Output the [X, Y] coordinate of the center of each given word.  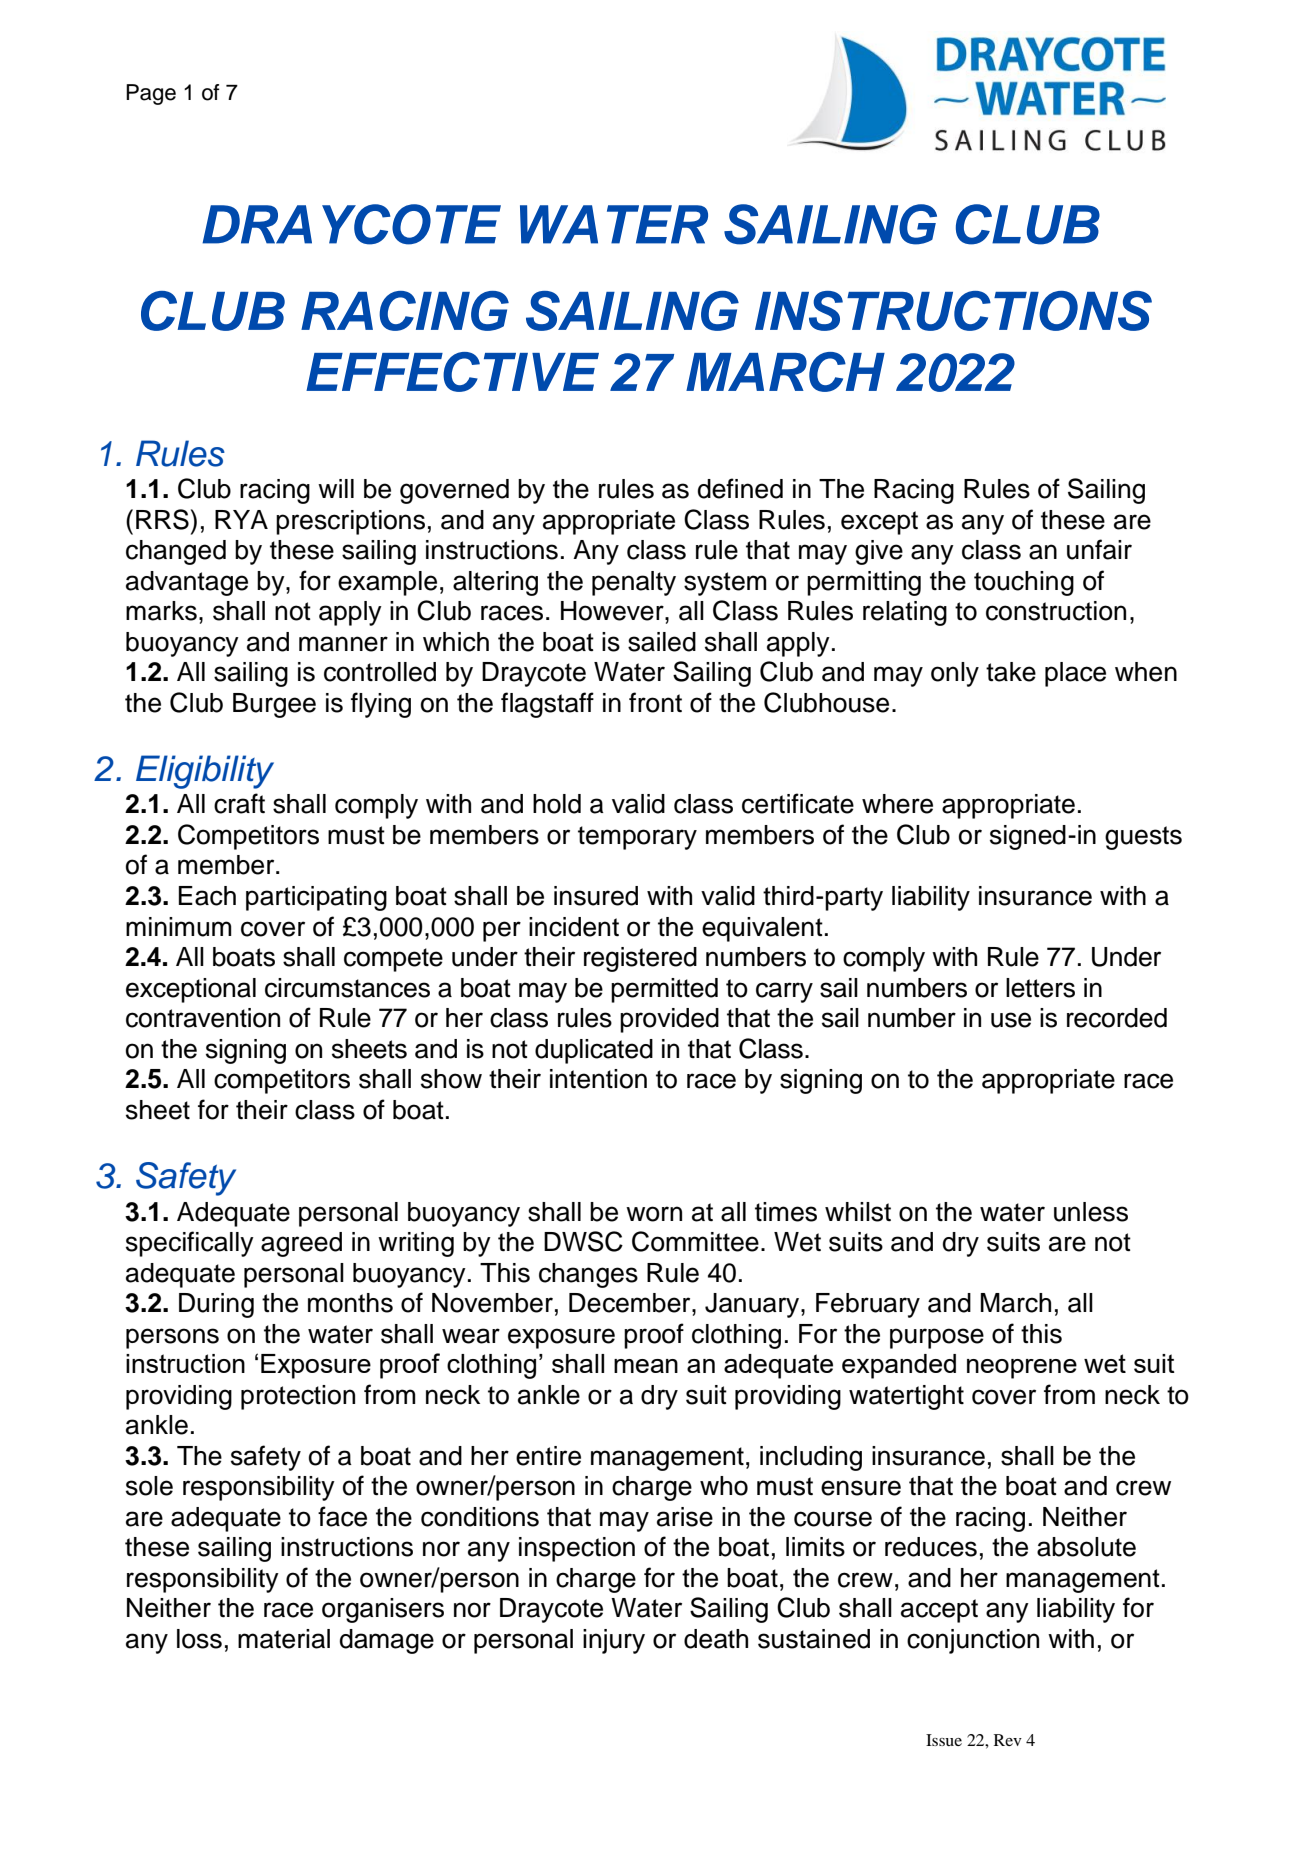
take [1011, 672]
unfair [1099, 549]
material [284, 1639]
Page [151, 94]
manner [343, 644]
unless [1091, 1212]
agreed [301, 1244]
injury [614, 1641]
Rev [1008, 1740]
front [655, 702]
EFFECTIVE [452, 372]
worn [654, 1214]
